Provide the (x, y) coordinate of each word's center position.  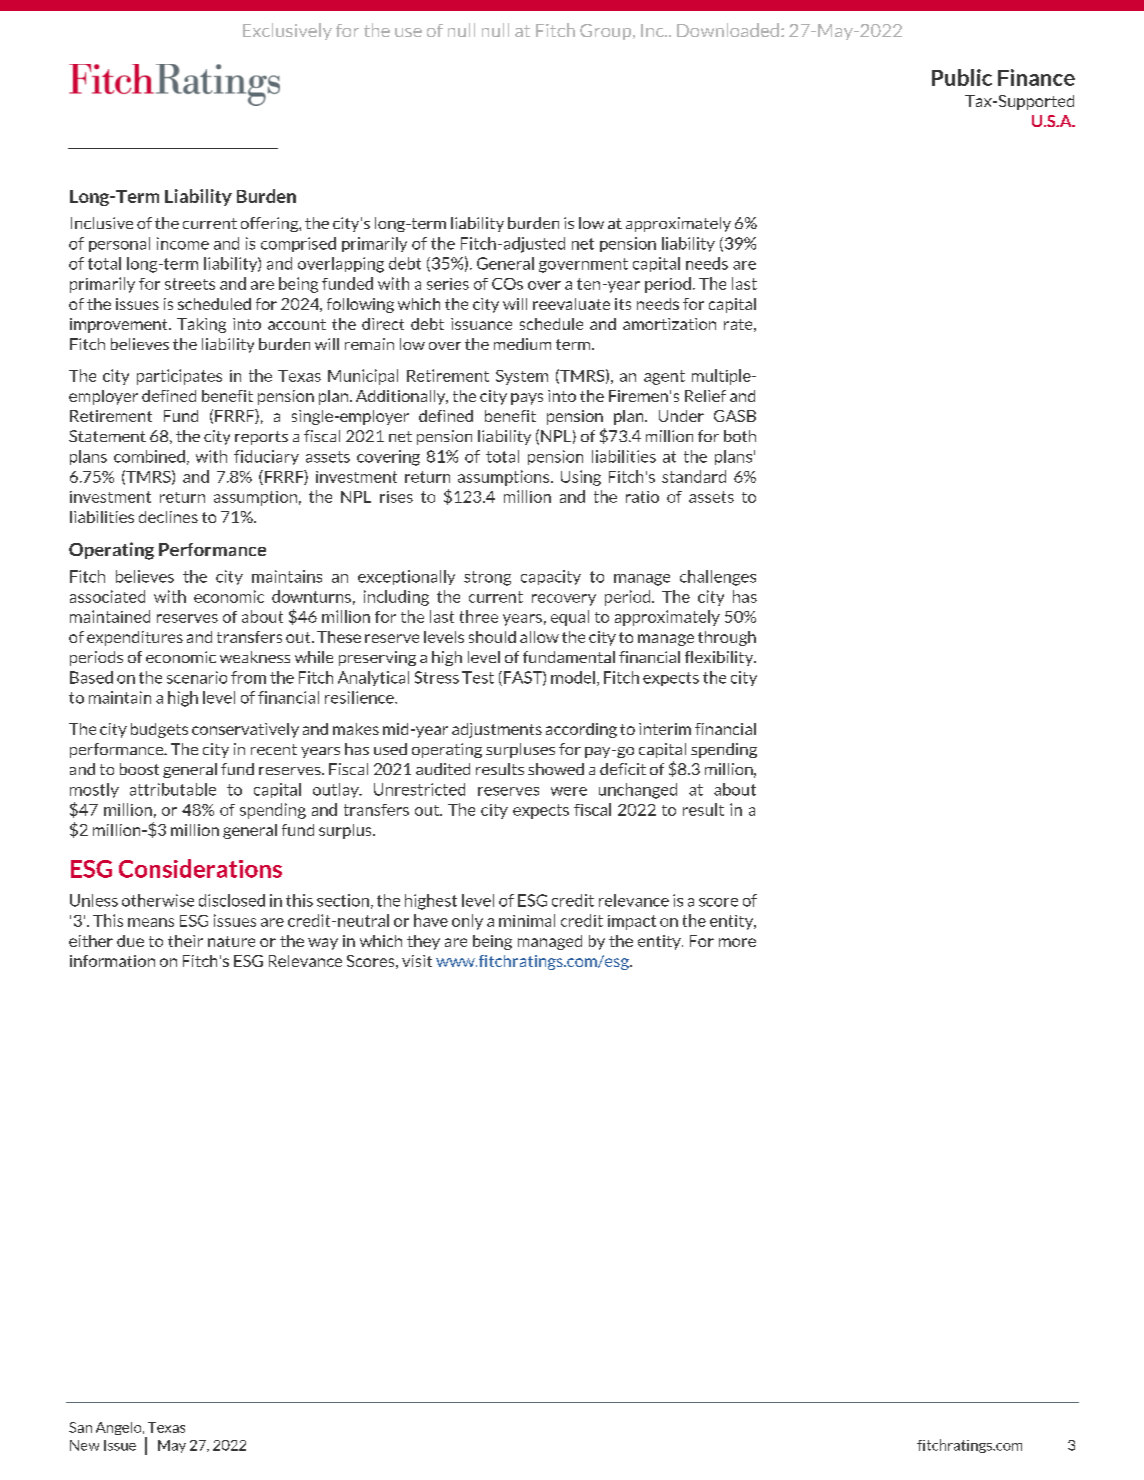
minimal (527, 920)
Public (962, 77)
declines (168, 517)
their (185, 941)
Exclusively (287, 31)
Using (581, 478)
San (80, 1427)
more (737, 942)
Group (607, 32)
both (740, 436)
